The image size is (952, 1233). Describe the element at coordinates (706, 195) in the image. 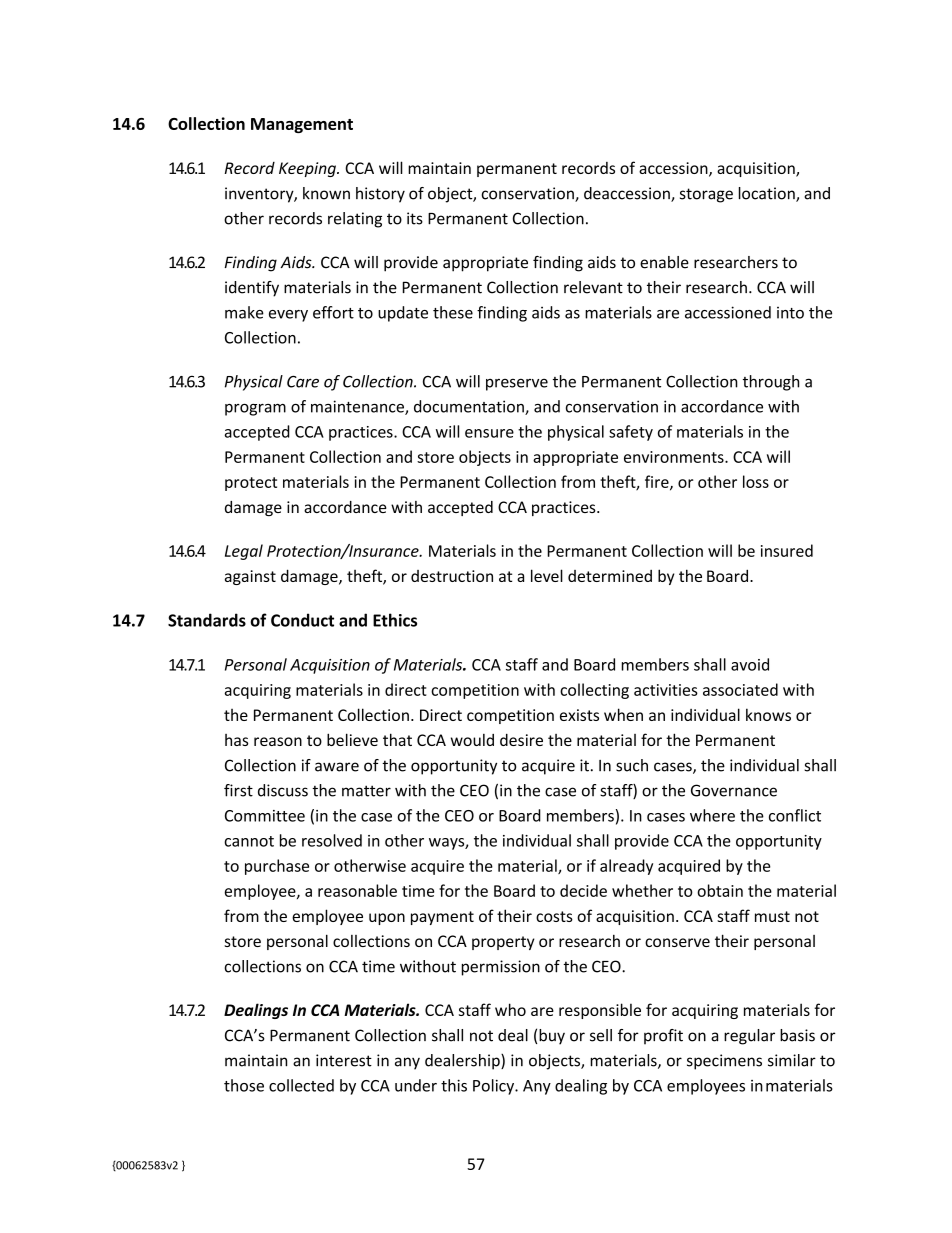

I see `storage` at that location.
